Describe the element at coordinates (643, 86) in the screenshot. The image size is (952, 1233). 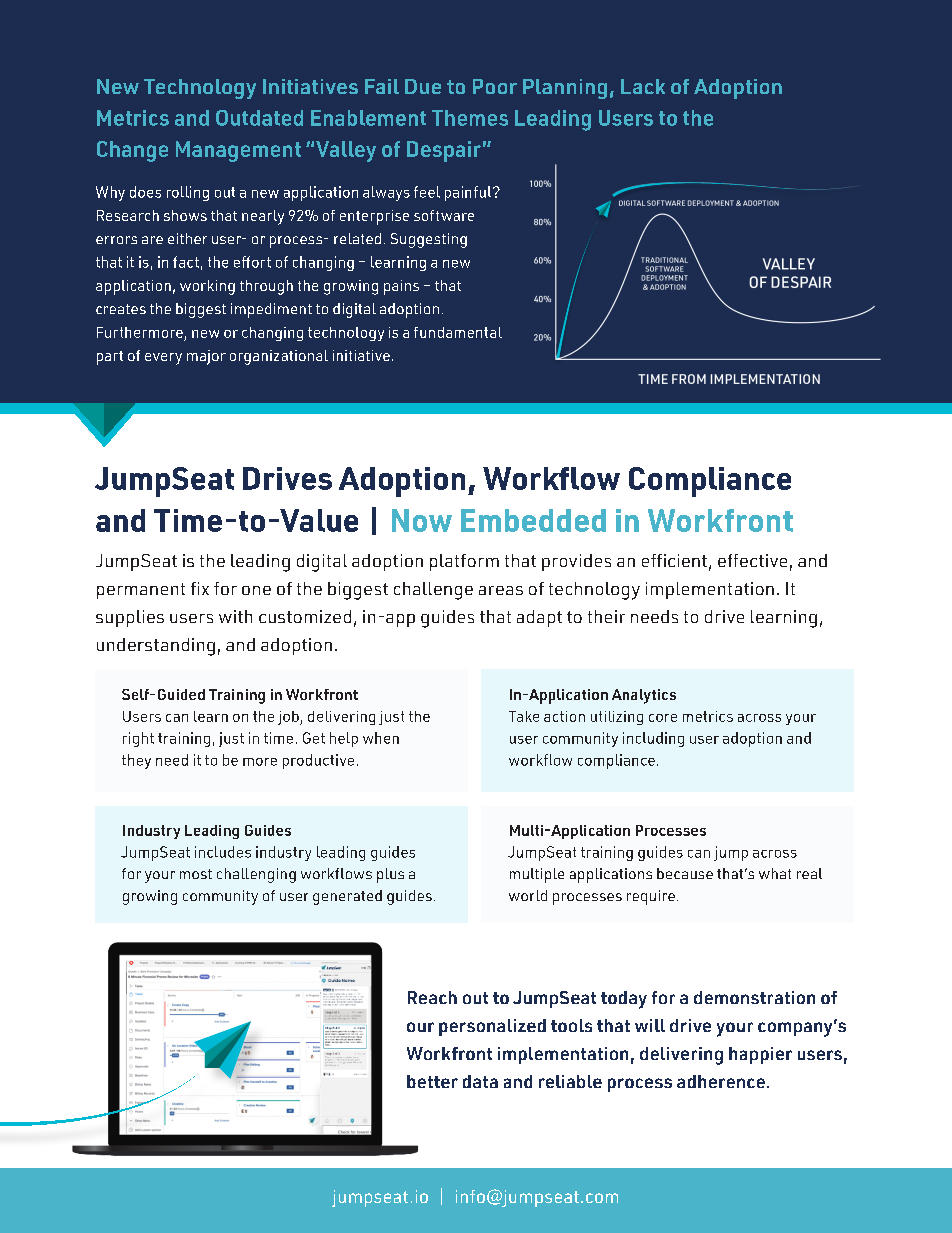
I see `Lack` at that location.
